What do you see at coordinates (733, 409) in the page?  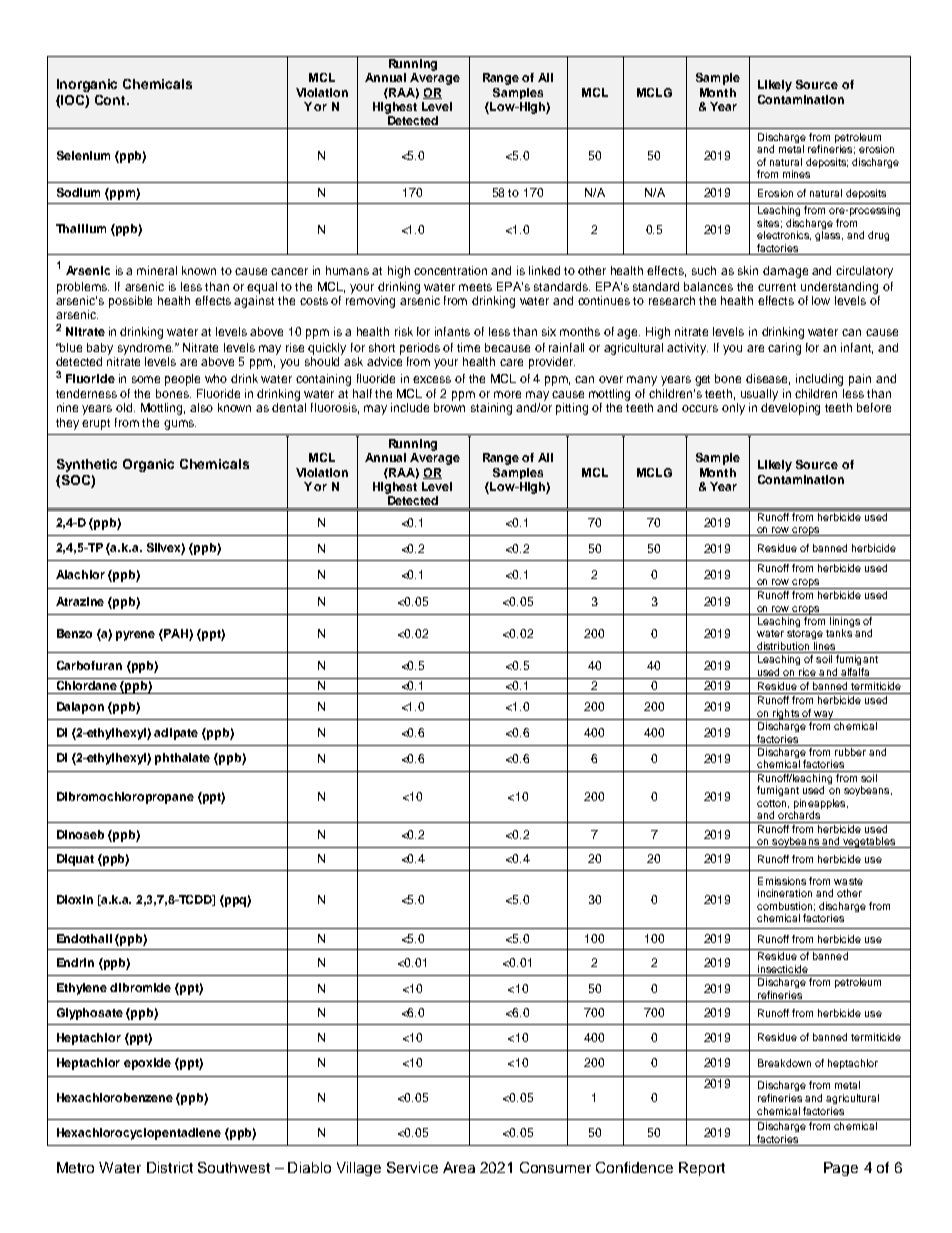 I see `only` at bounding box center [733, 409].
